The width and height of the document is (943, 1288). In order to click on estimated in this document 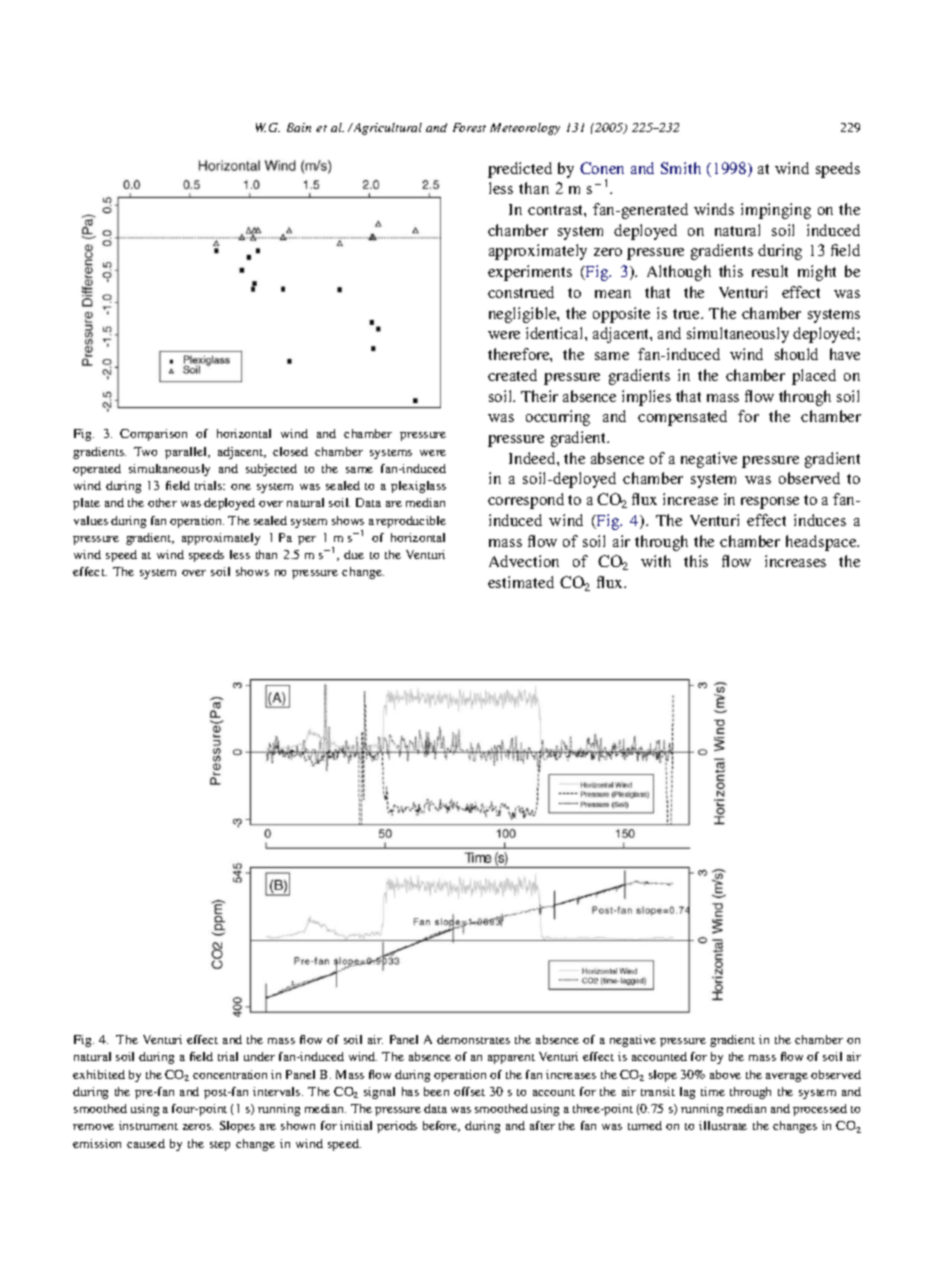, I will do `click(521, 582)`.
